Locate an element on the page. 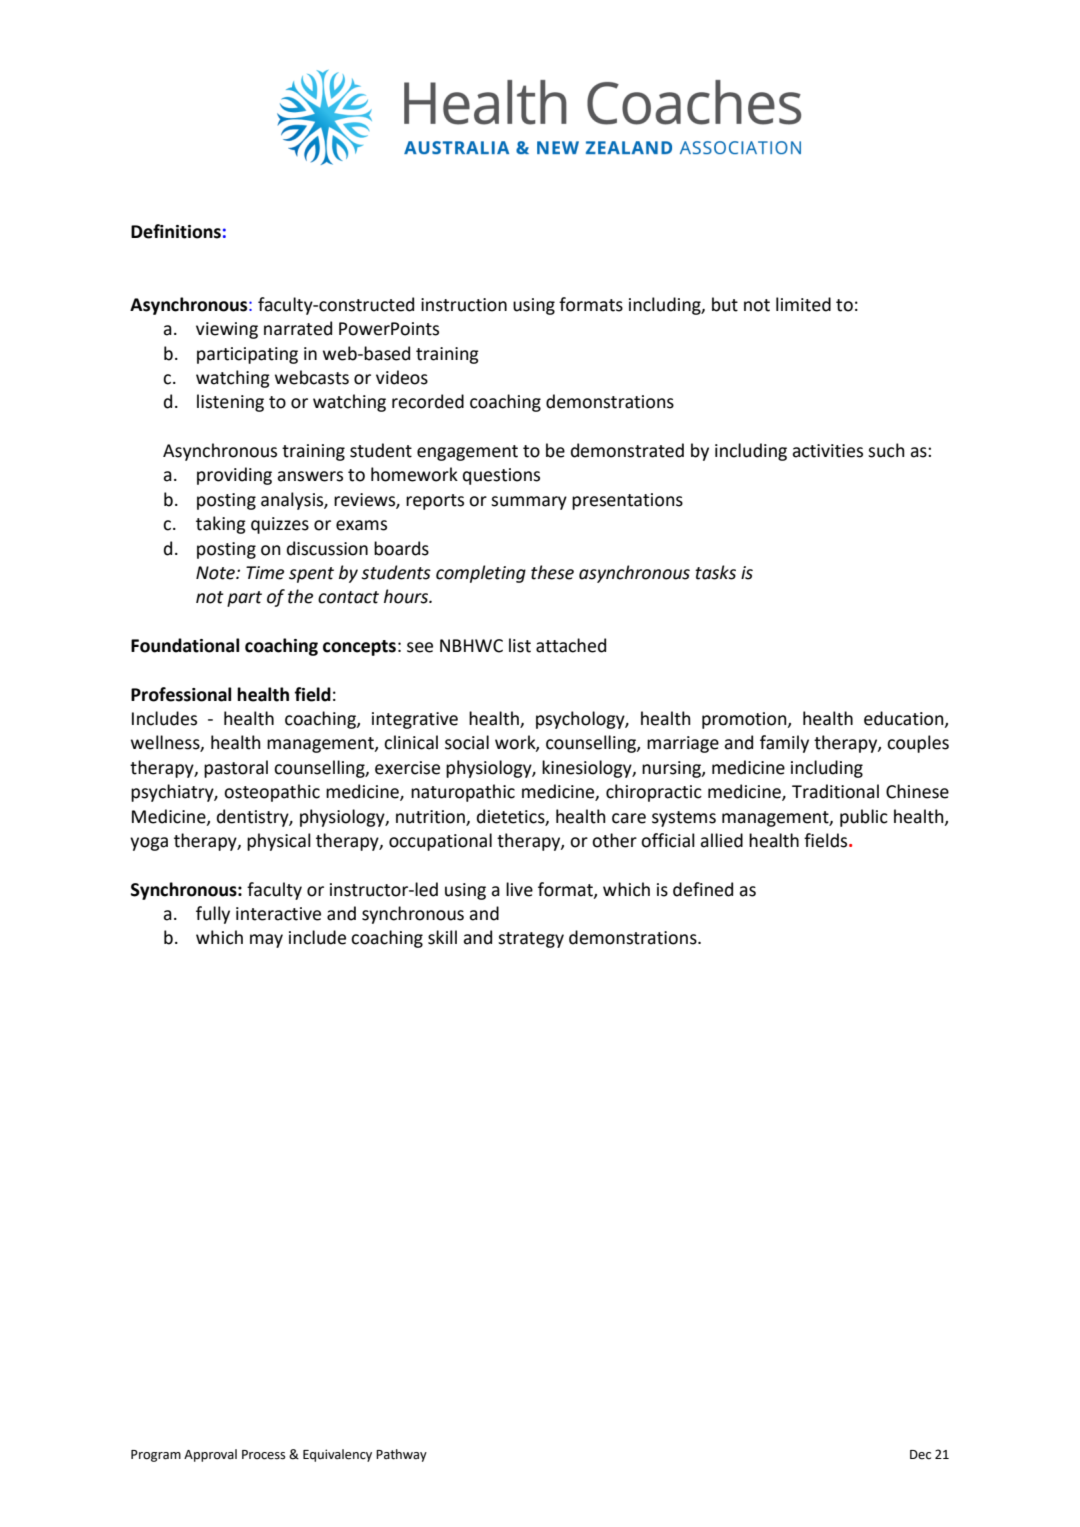 This image has height=1527, width=1080. defined is located at coordinates (703, 889).
